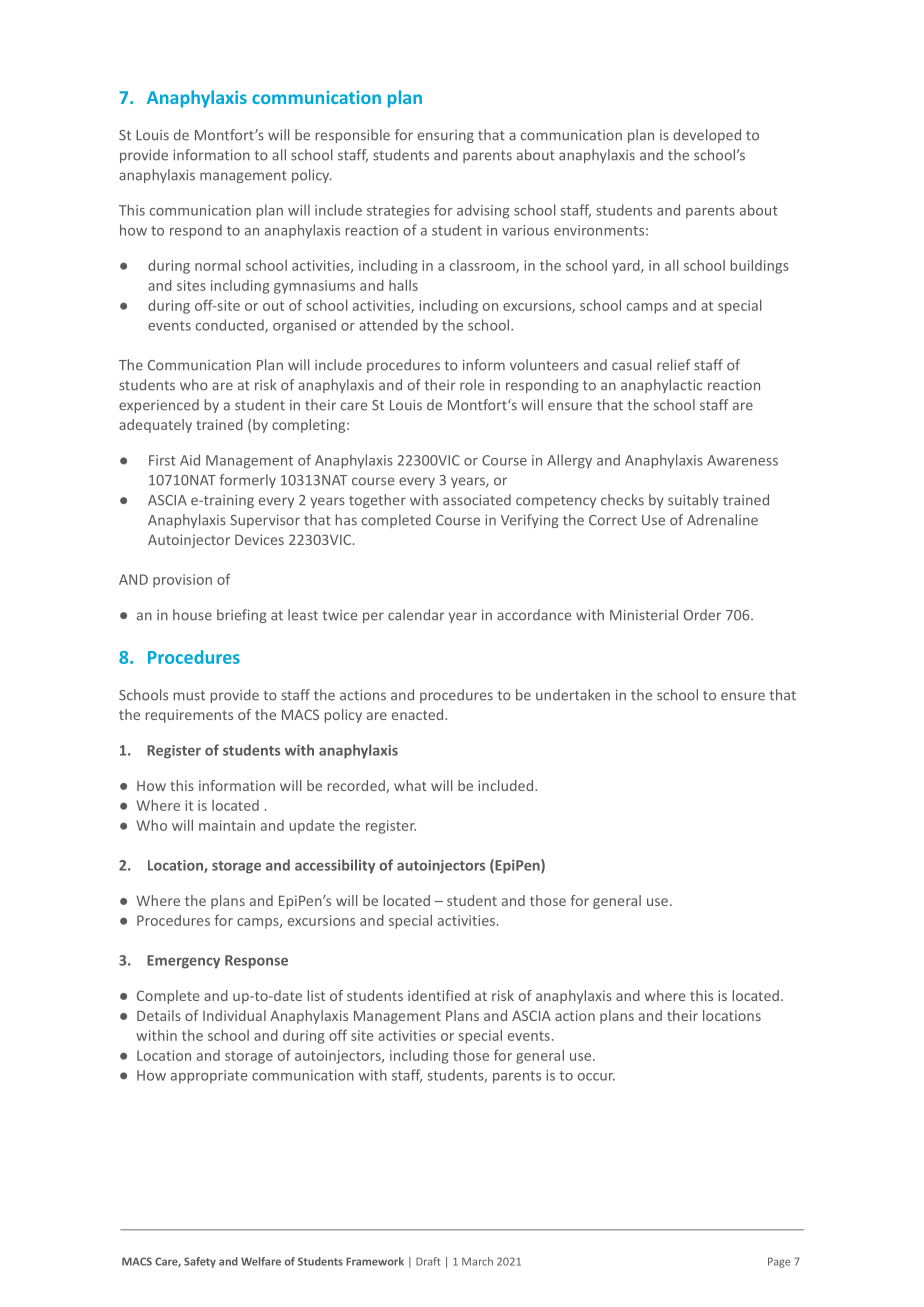  Describe the element at coordinates (707, 136) in the document. I see `developed` at that location.
